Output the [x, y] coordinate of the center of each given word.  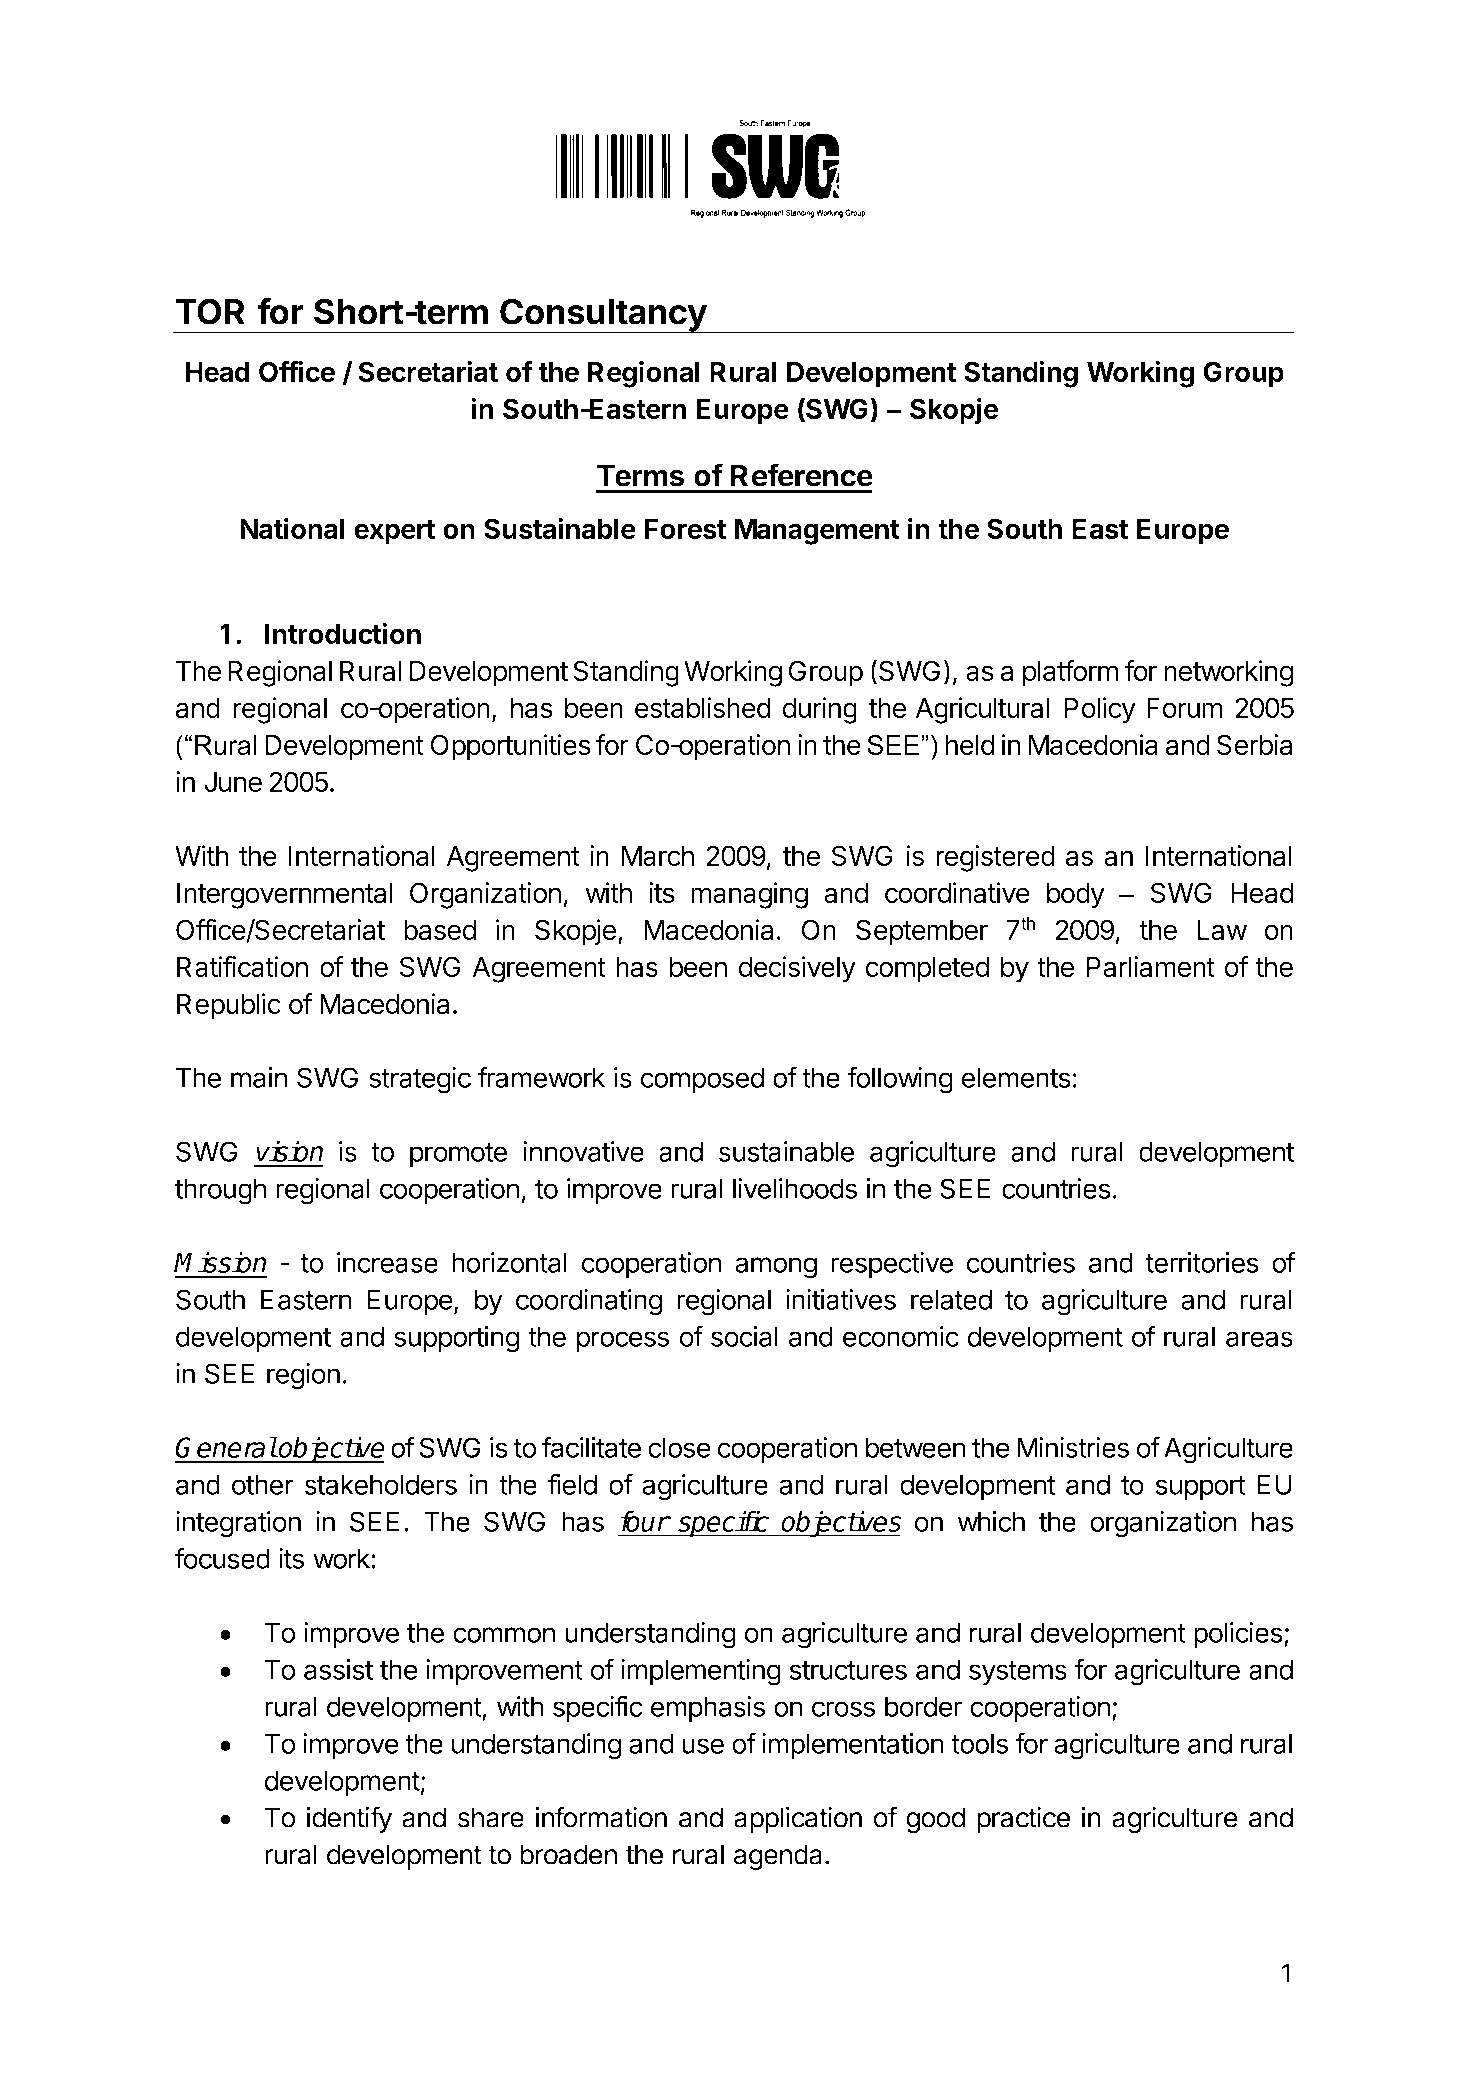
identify [349, 1819]
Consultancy [603, 316]
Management [817, 532]
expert [394, 532]
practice [1023, 1820]
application [798, 1820]
